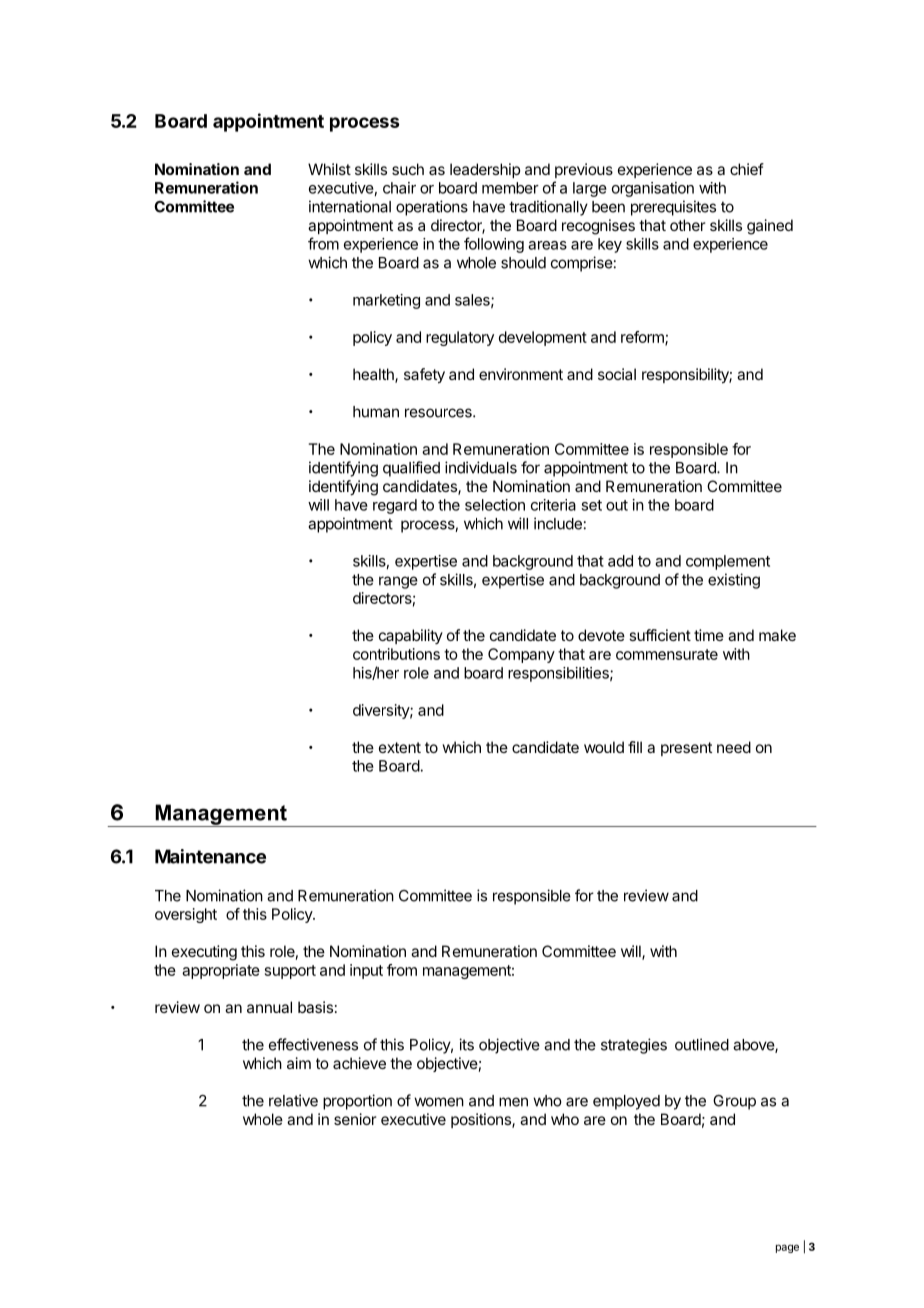  What do you see at coordinates (521, 655) in the document?
I see `Company` at bounding box center [521, 655].
